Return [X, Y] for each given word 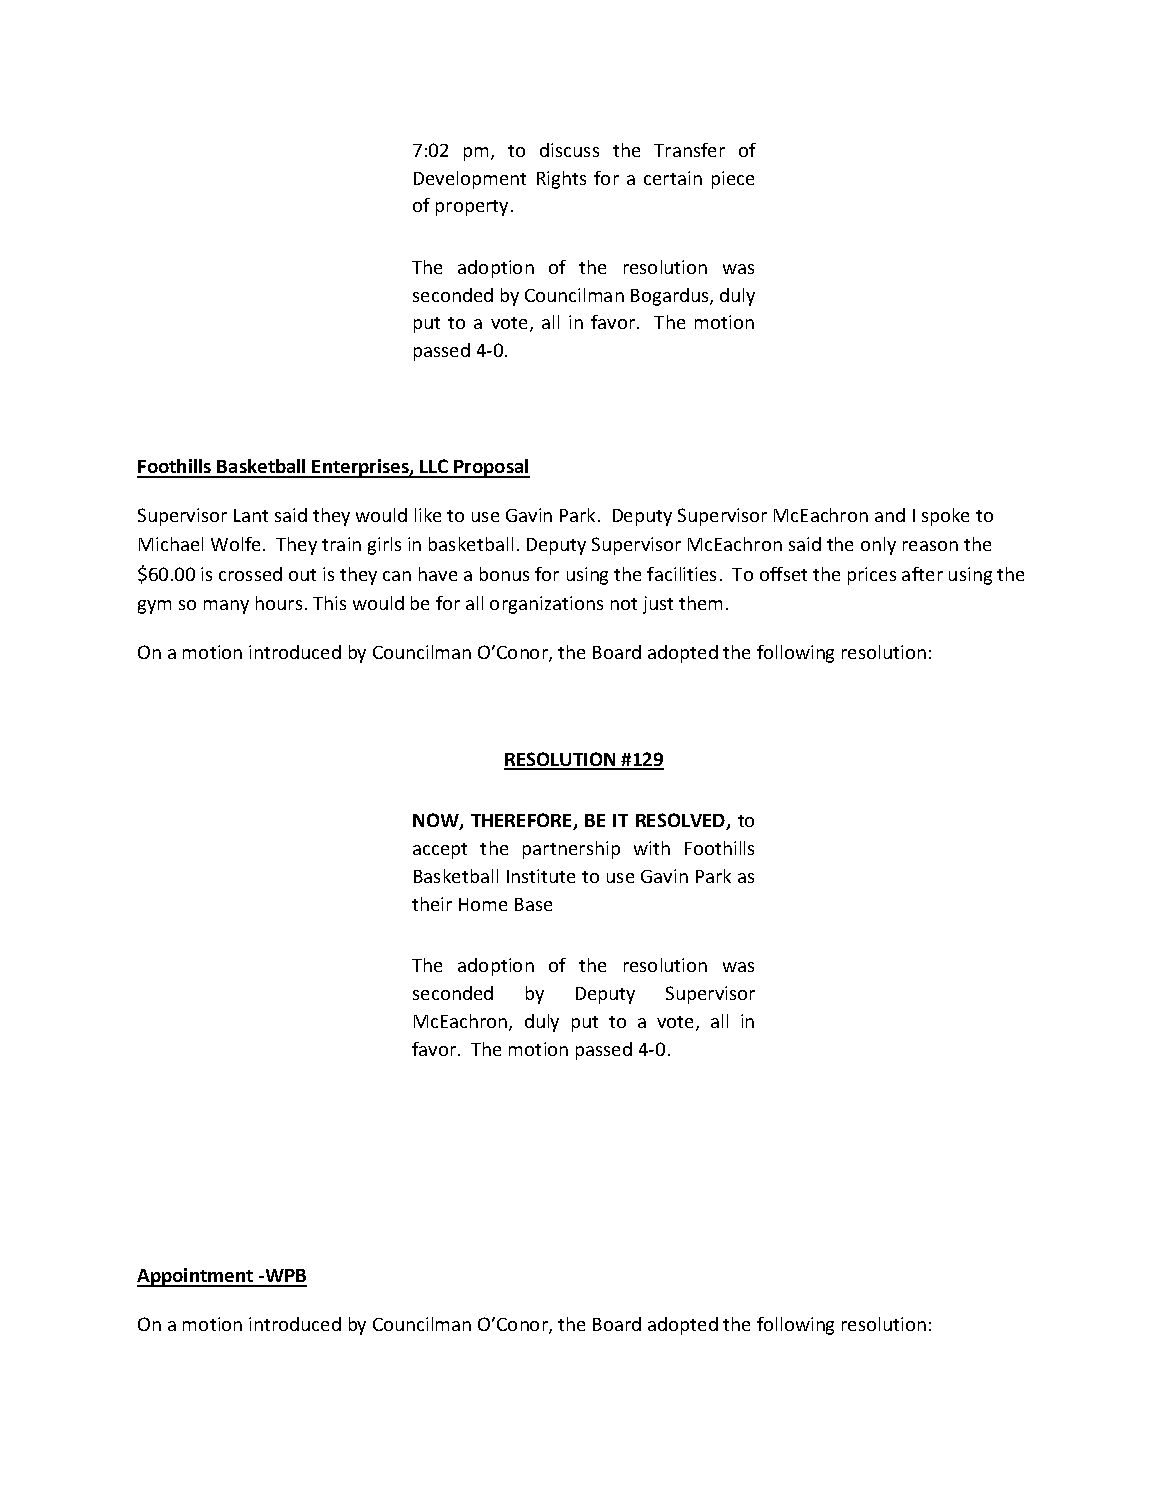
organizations [546, 605]
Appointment [196, 1277]
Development [470, 180]
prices [872, 576]
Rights [561, 180]
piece [733, 180]
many [226, 607]
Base [533, 904]
